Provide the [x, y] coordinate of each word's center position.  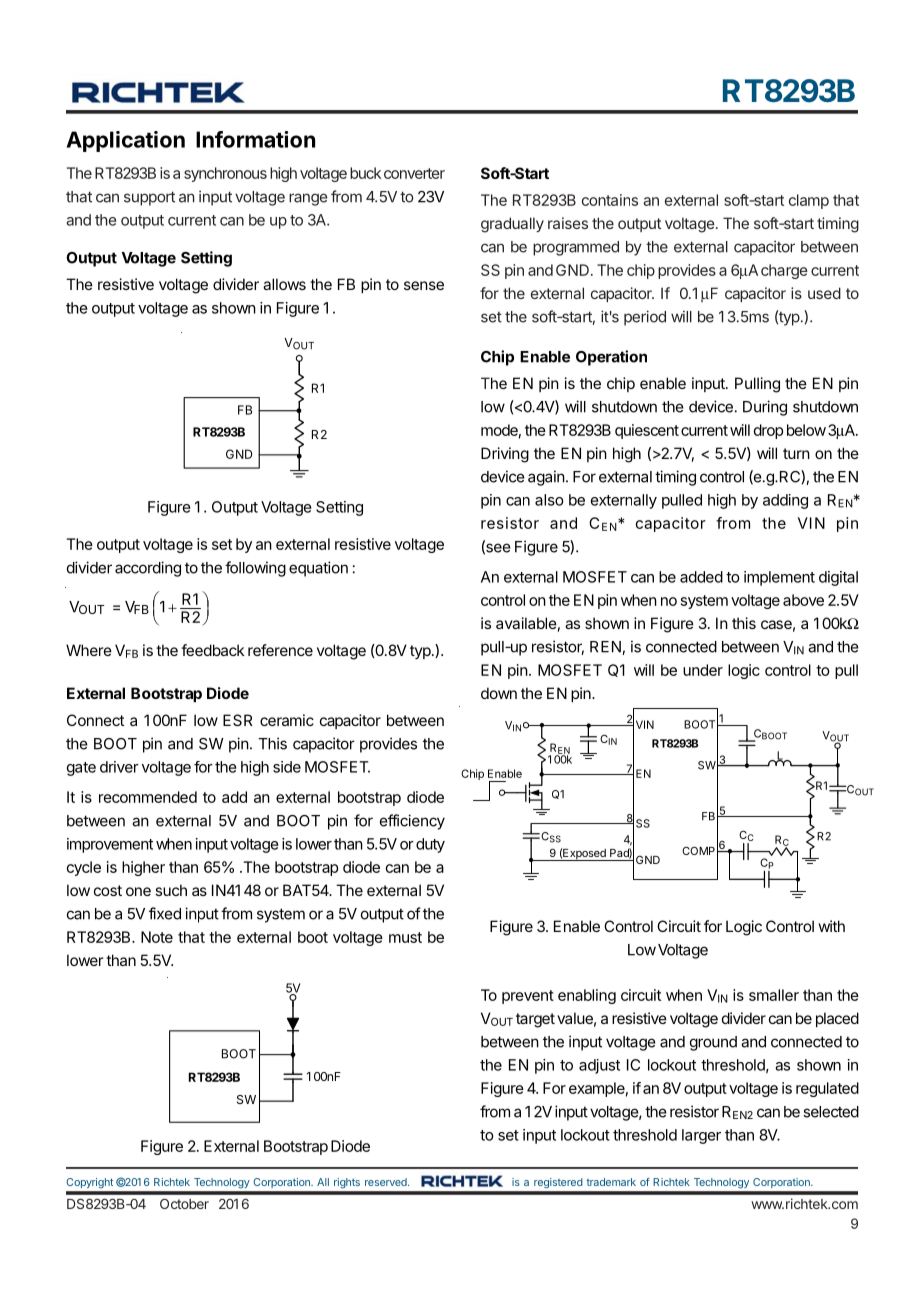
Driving [505, 455]
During [765, 408]
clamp [809, 201]
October [184, 1203]
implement [779, 578]
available [526, 623]
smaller [774, 995]
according [148, 569]
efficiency [412, 822]
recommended [148, 797]
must [405, 937]
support [149, 198]
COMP [698, 850]
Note [157, 937]
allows [284, 284]
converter [414, 173]
